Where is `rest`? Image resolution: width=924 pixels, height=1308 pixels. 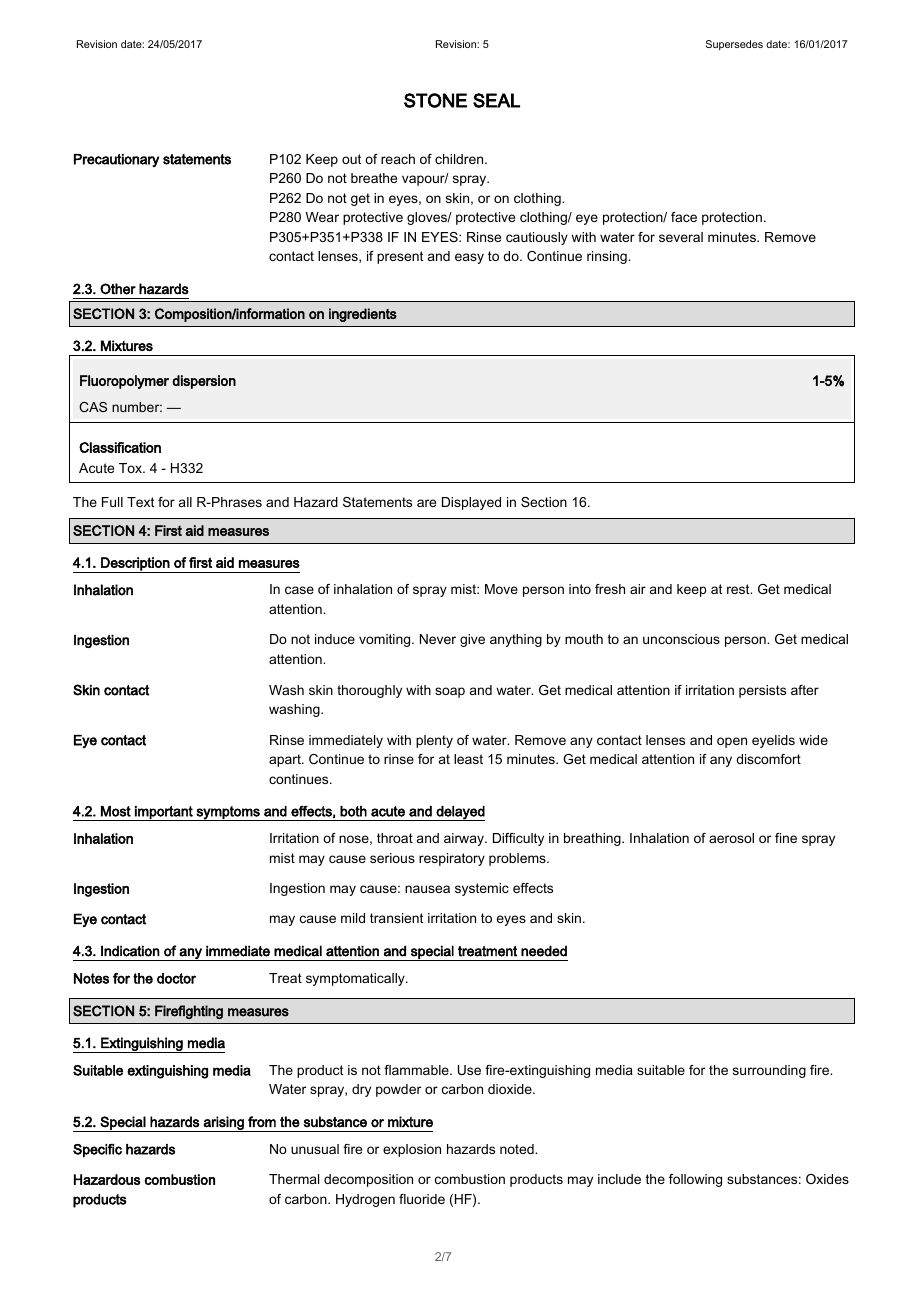 rest is located at coordinates (739, 589).
